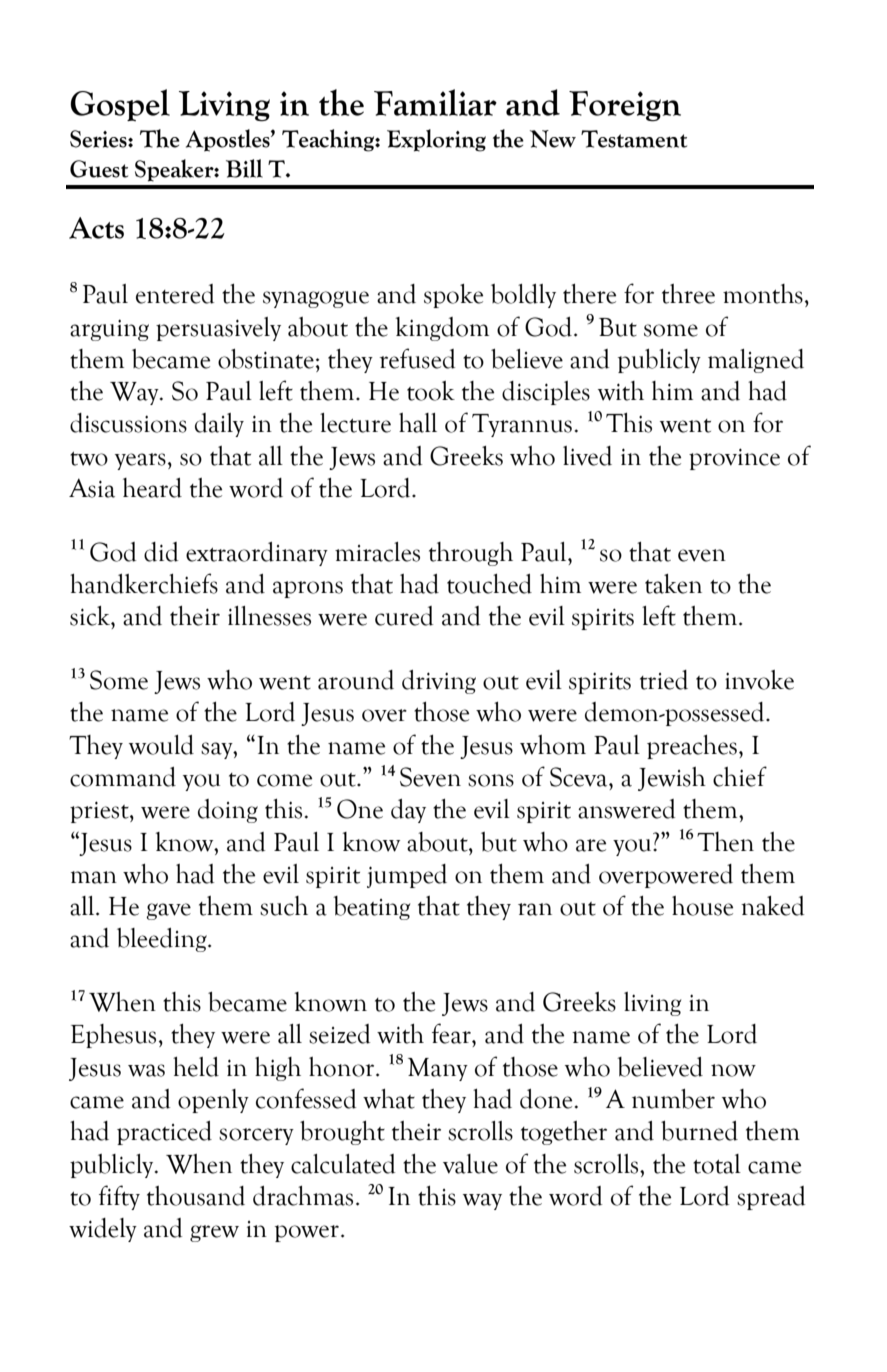 The height and width of the page is (1372, 887). I want to click on thousand, so click(196, 1196).
